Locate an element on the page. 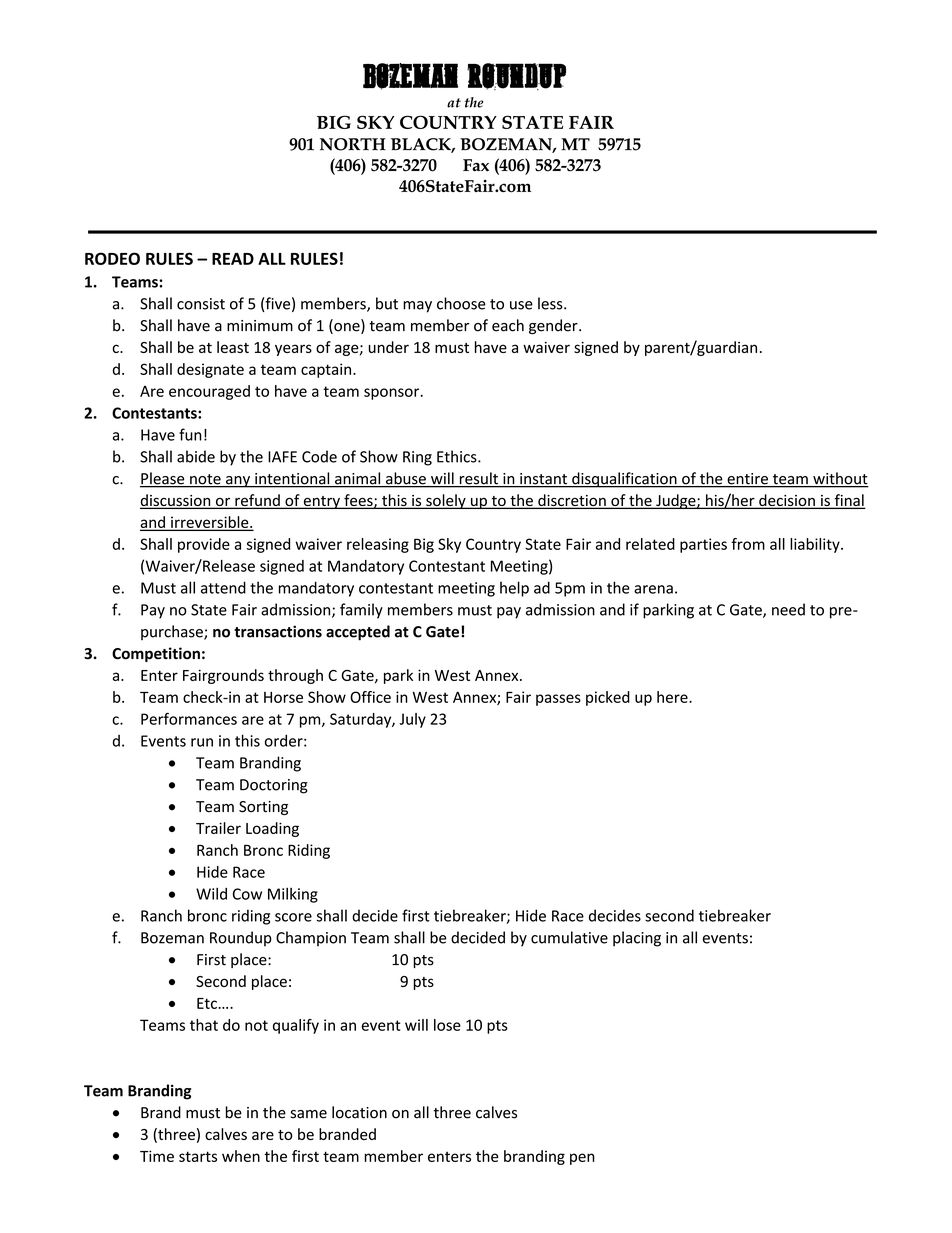 This image has width=952, height=1233. Trailer is located at coordinates (218, 828).
